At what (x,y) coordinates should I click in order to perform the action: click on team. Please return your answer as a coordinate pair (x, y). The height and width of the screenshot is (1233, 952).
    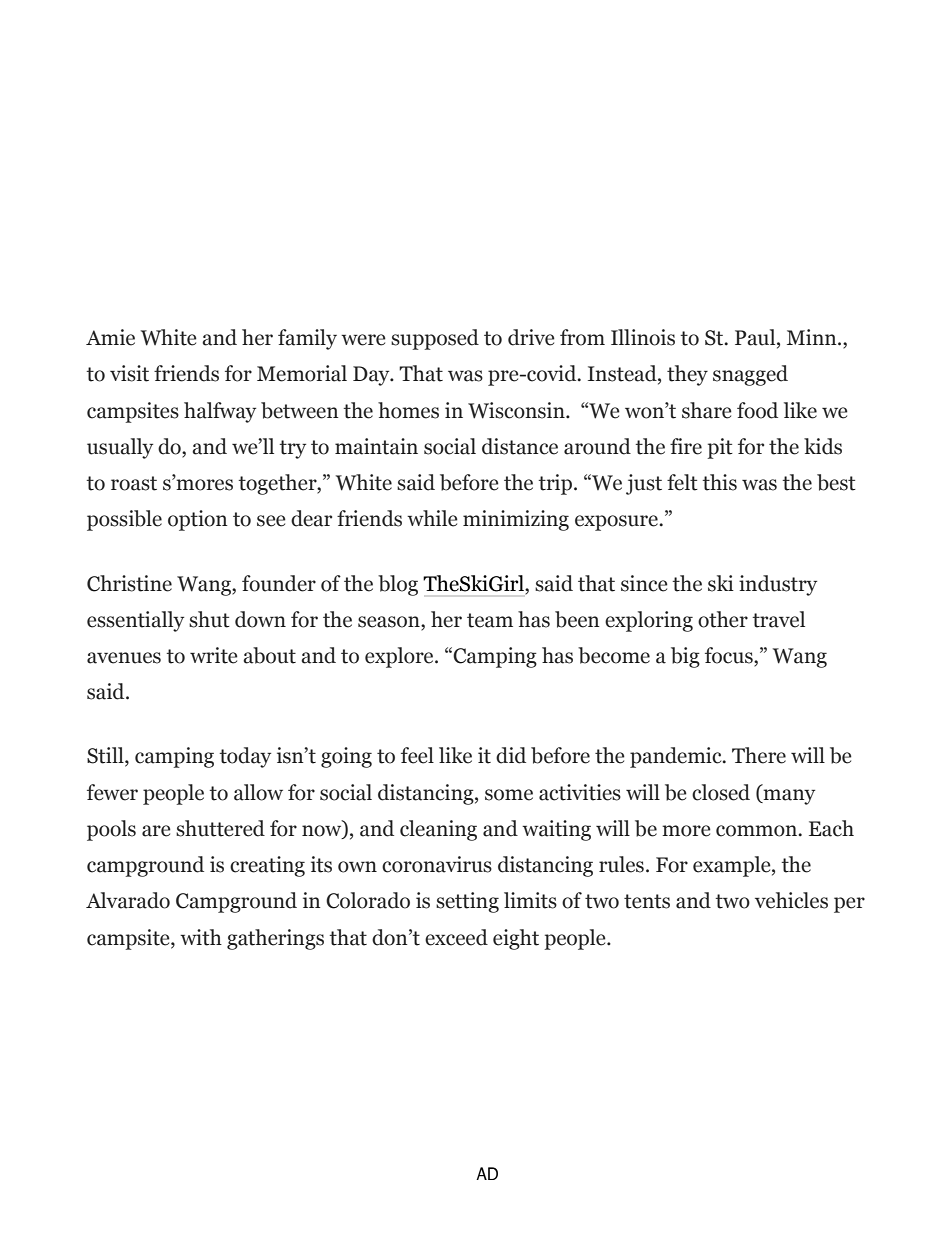
    Looking at the image, I should click on (490, 620).
